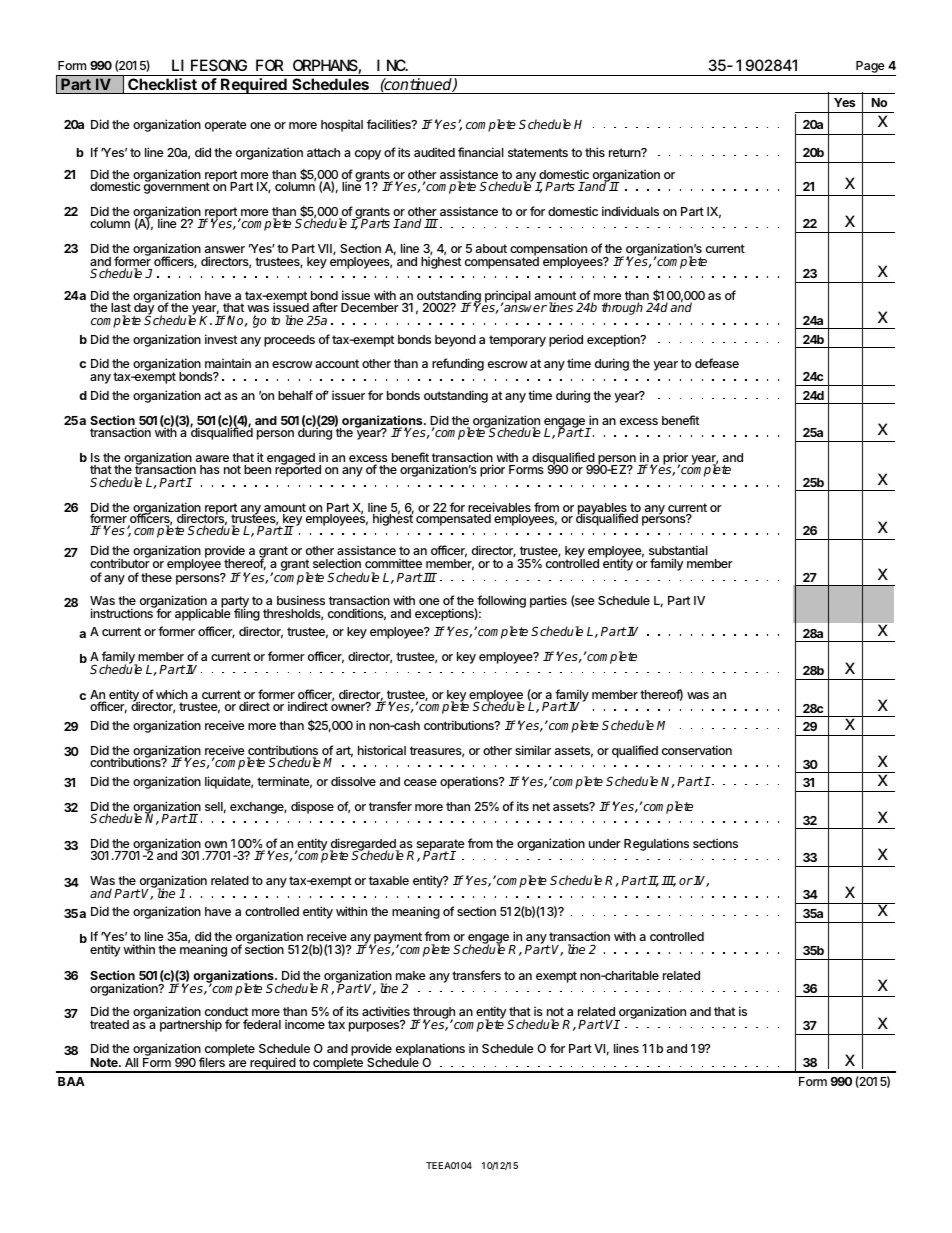 This image has width=952, height=1233. Describe the element at coordinates (212, 458) in the image. I see `aware` at that location.
